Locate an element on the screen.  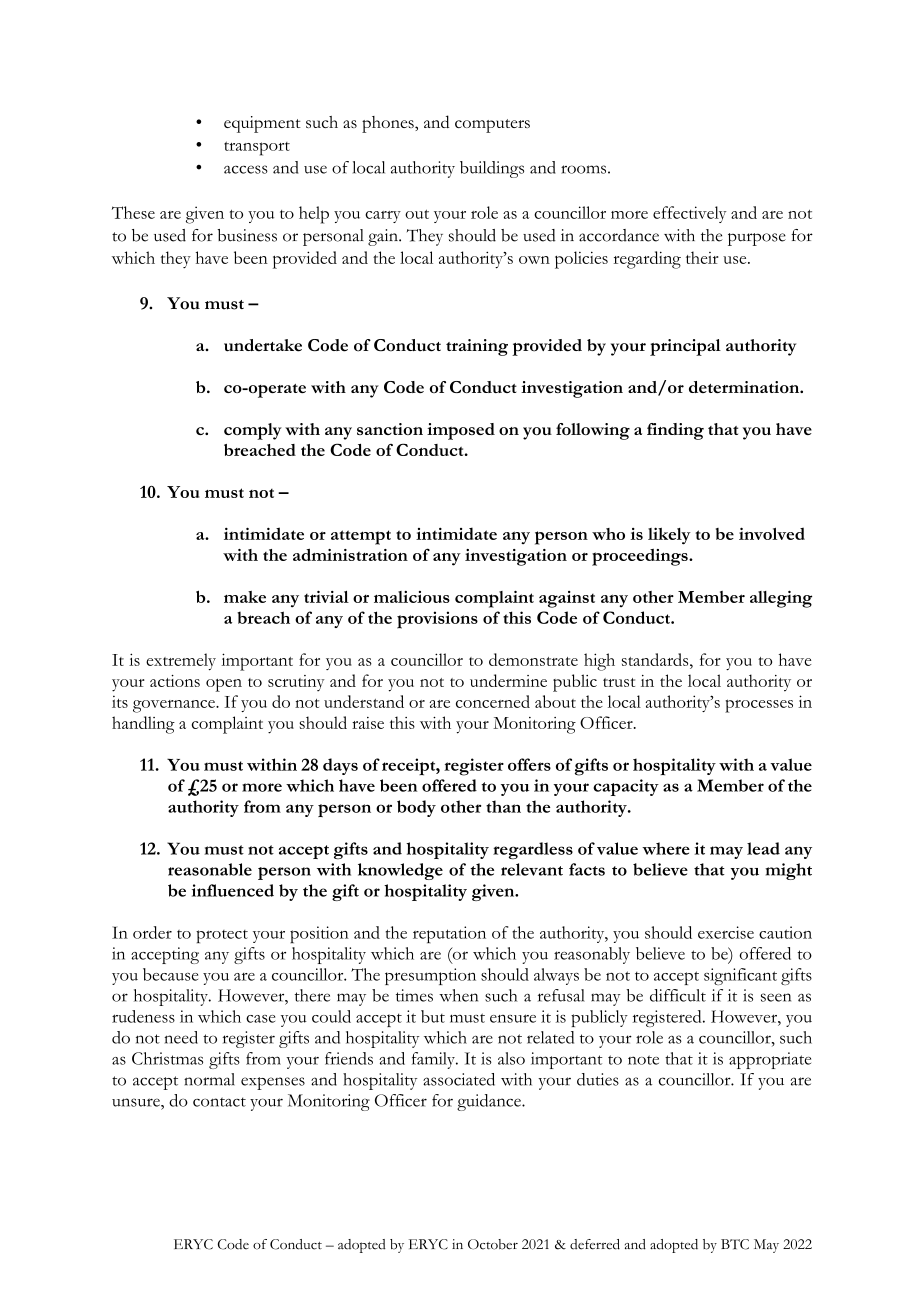
buildings is located at coordinates (492, 169).
